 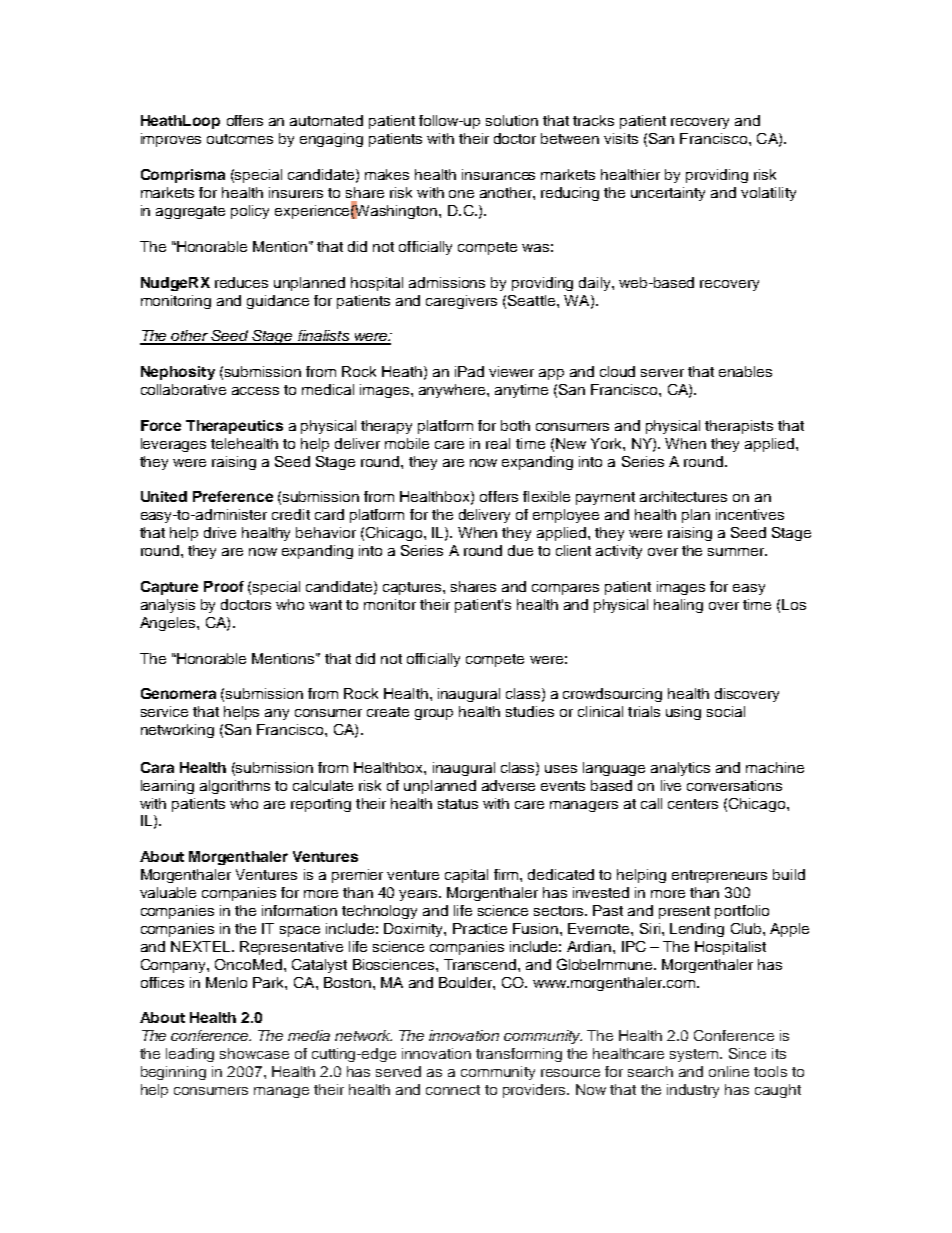 What do you see at coordinates (254, 1053) in the image?
I see `showcase` at bounding box center [254, 1053].
